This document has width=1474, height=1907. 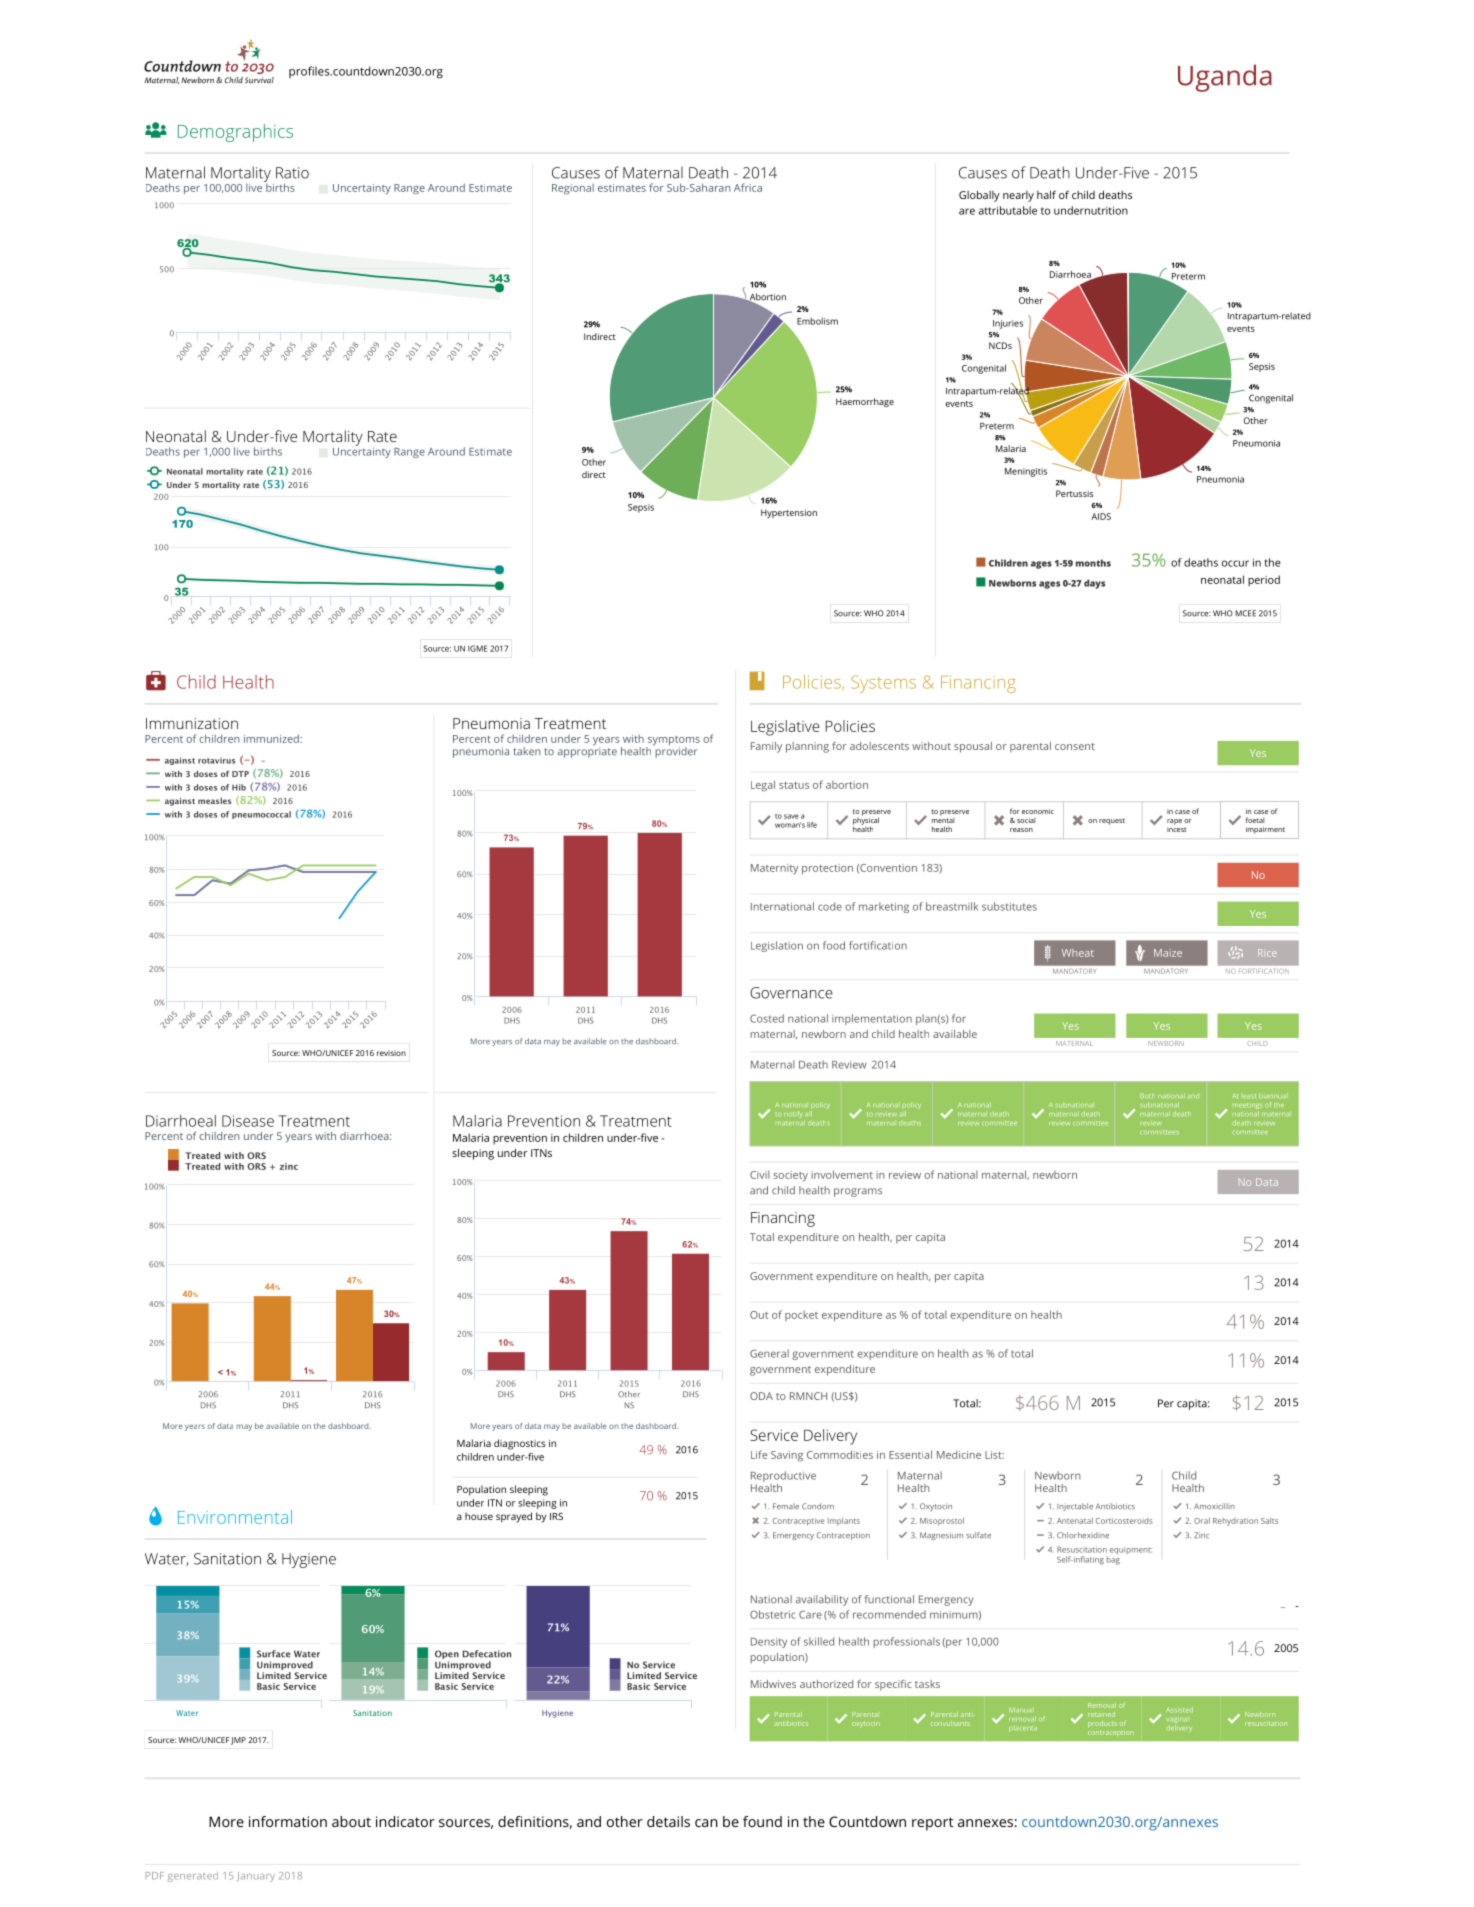 What do you see at coordinates (783, 1478) in the document?
I see `Reproductive` at bounding box center [783, 1478].
